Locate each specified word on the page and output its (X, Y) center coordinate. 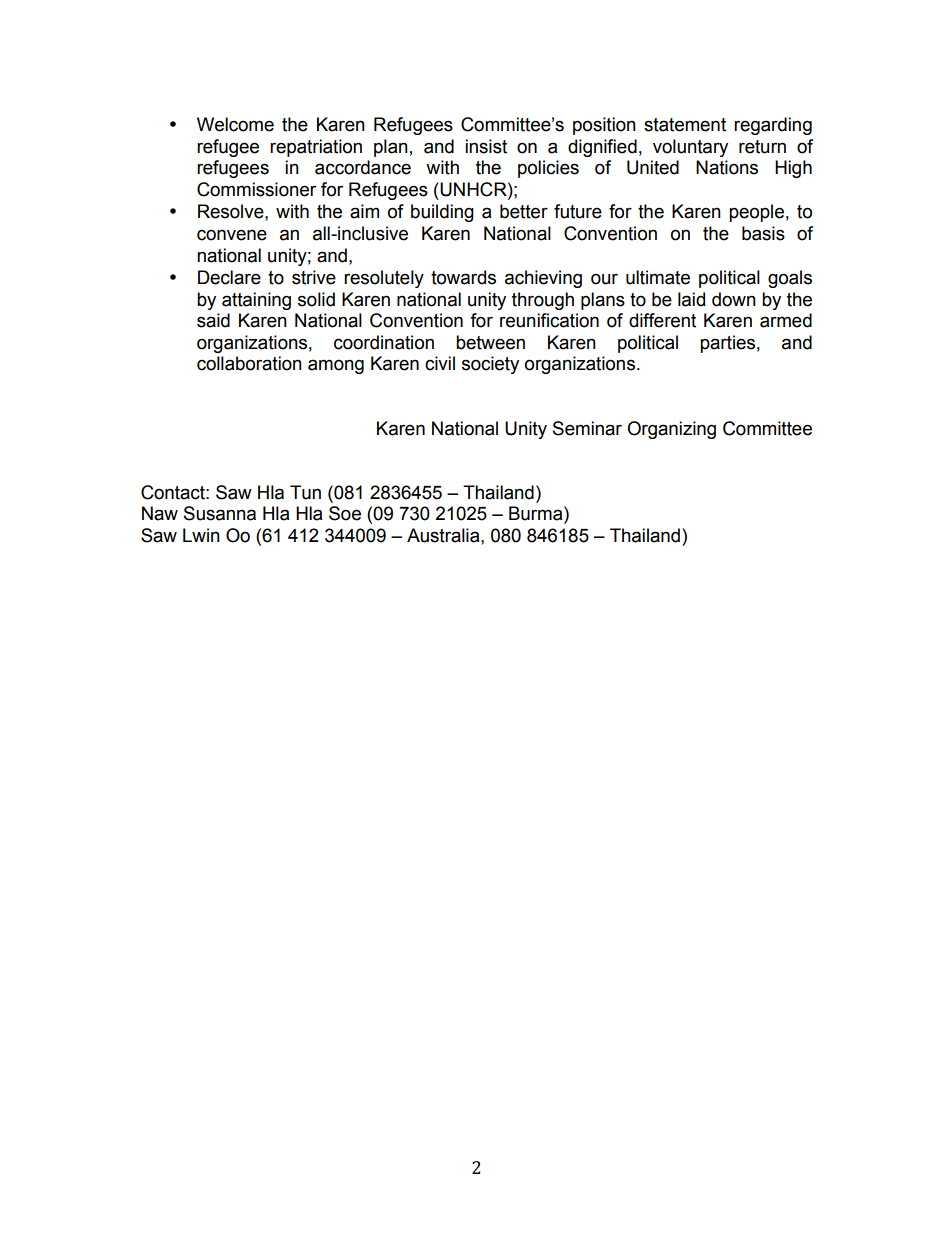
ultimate (658, 277)
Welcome (235, 124)
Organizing (671, 430)
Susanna (220, 513)
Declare (229, 277)
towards (463, 277)
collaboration (249, 363)
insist (486, 146)
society (490, 365)
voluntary (690, 148)
